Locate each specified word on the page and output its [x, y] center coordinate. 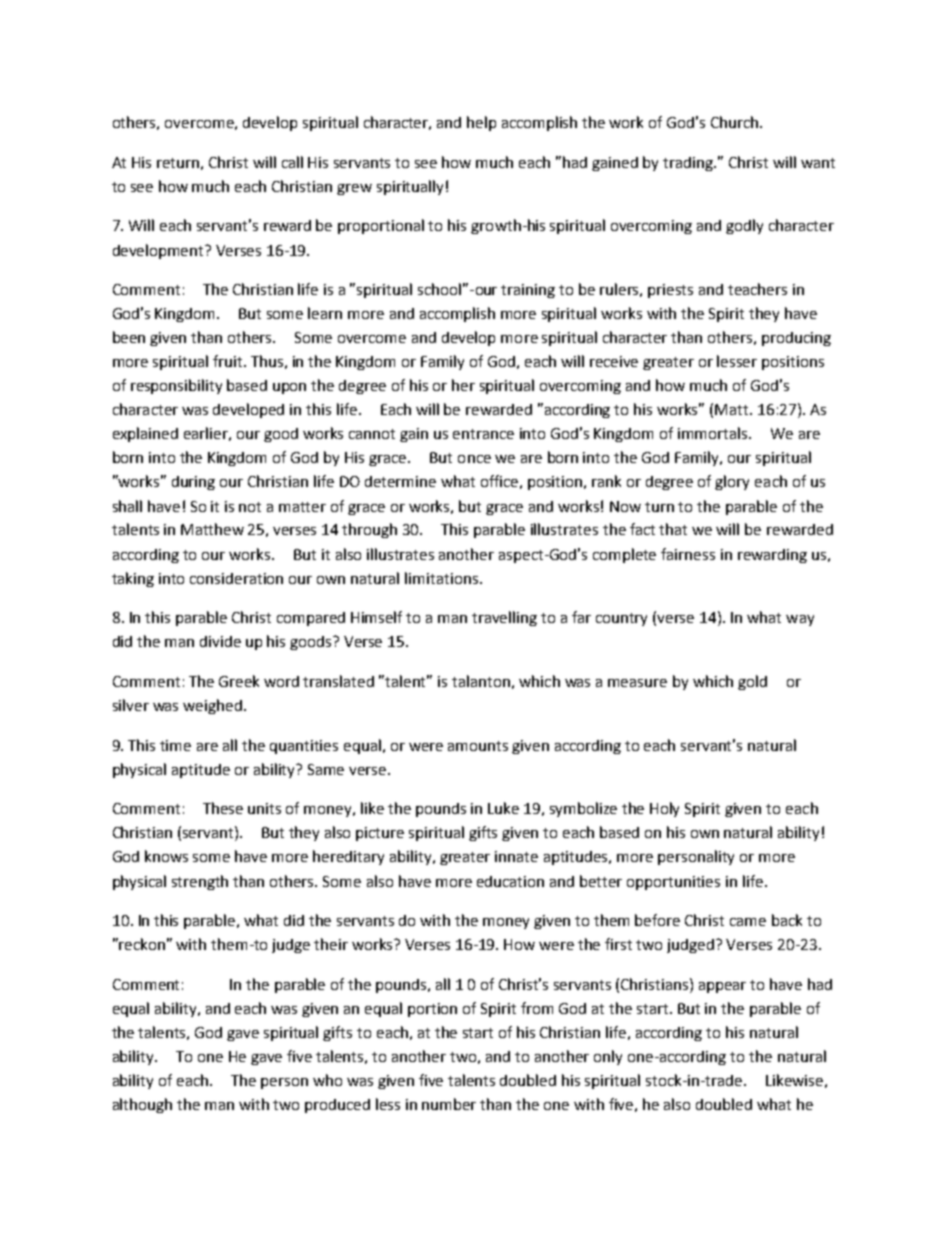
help [481, 123]
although [142, 1105]
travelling [504, 618]
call [292, 162]
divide [220, 641]
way [800, 620]
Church [736, 122]
